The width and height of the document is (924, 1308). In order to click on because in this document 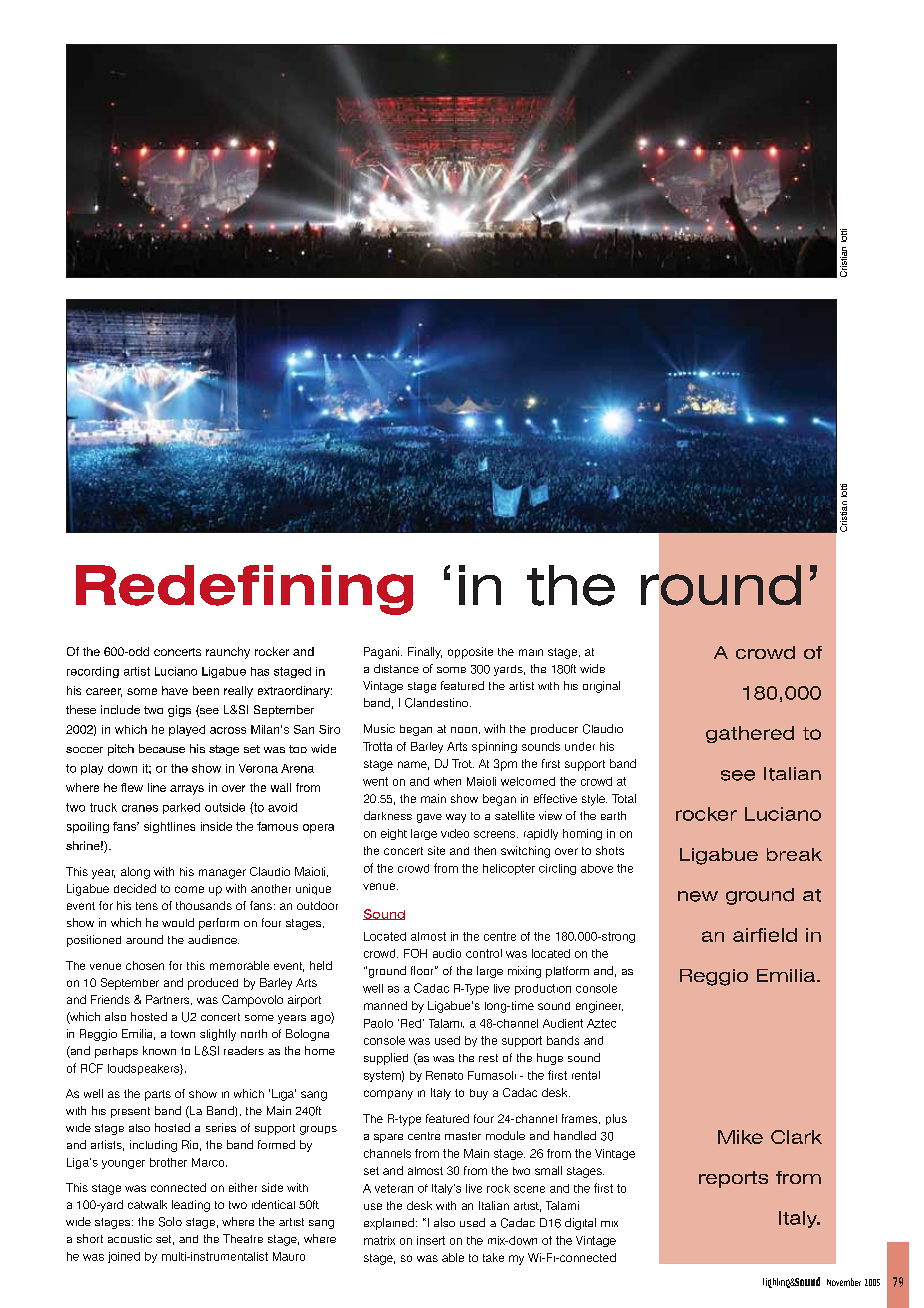, I will do `click(162, 748)`.
